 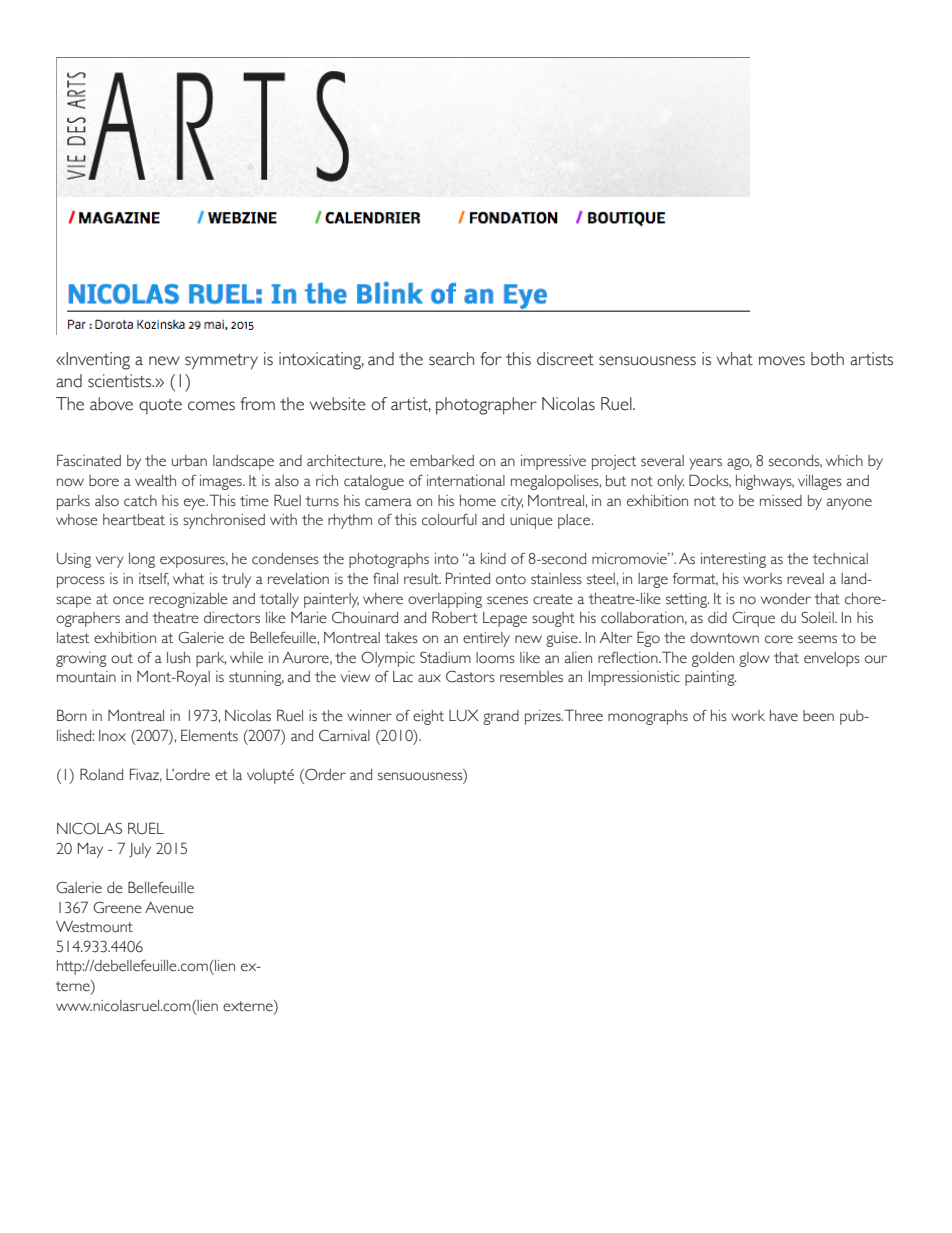 What do you see at coordinates (464, 716) in the page?
I see `LUX` at bounding box center [464, 716].
